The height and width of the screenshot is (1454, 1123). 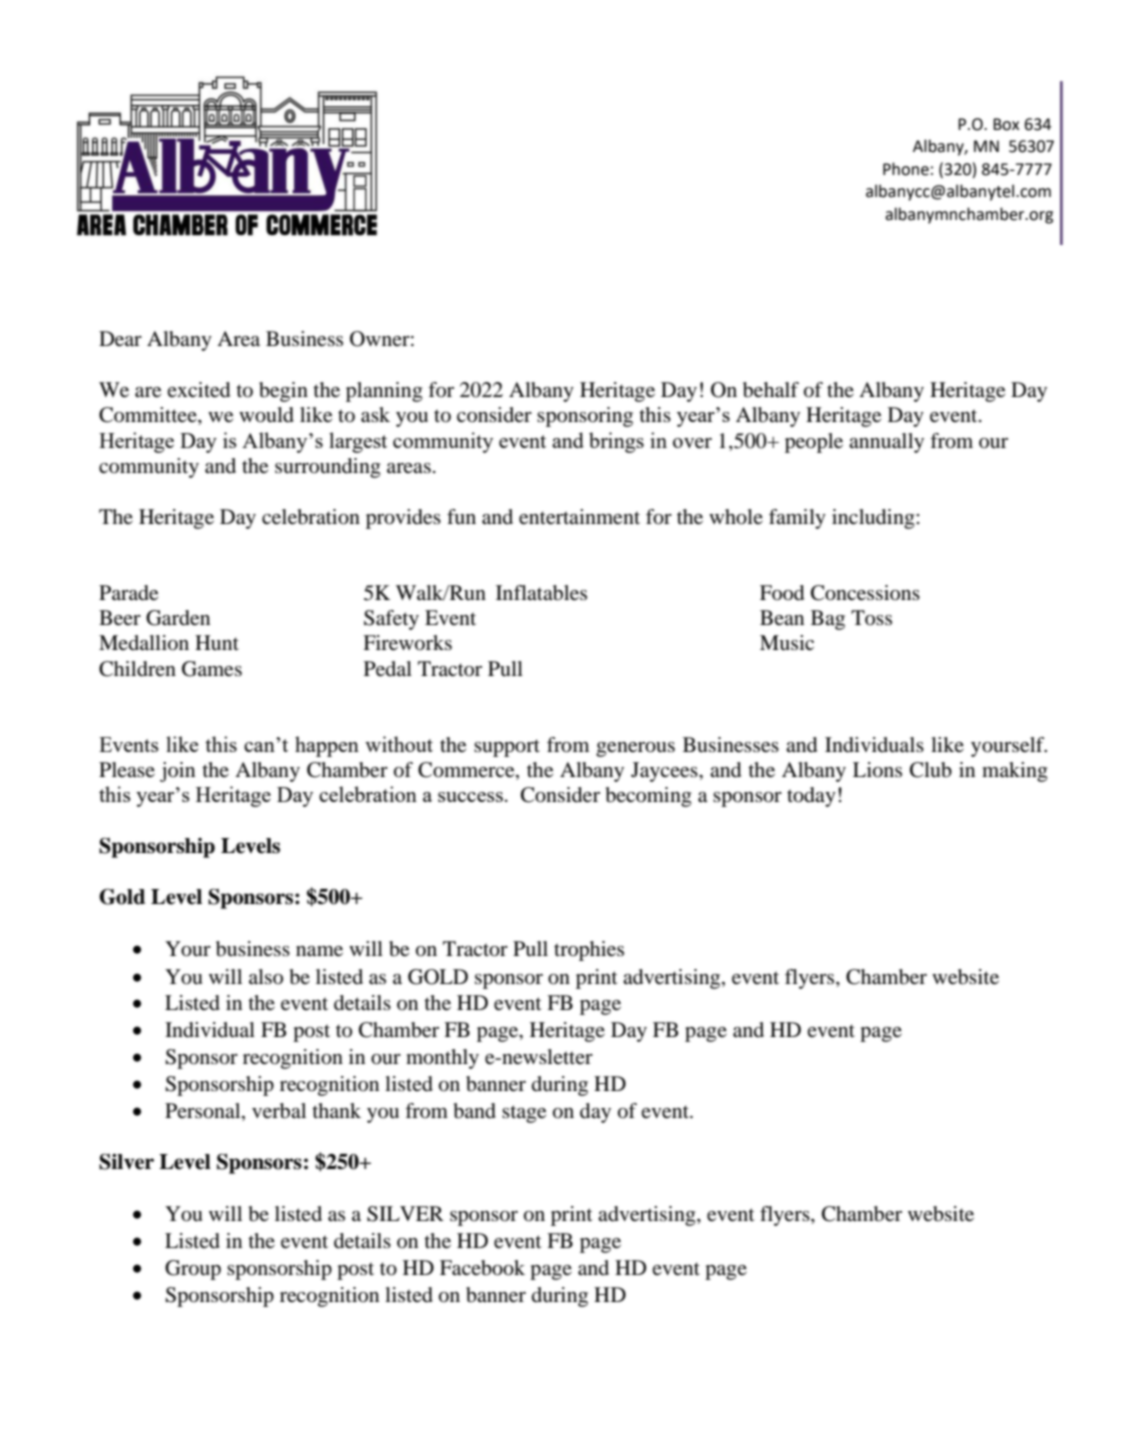 I want to click on Dear, so click(x=120, y=339).
